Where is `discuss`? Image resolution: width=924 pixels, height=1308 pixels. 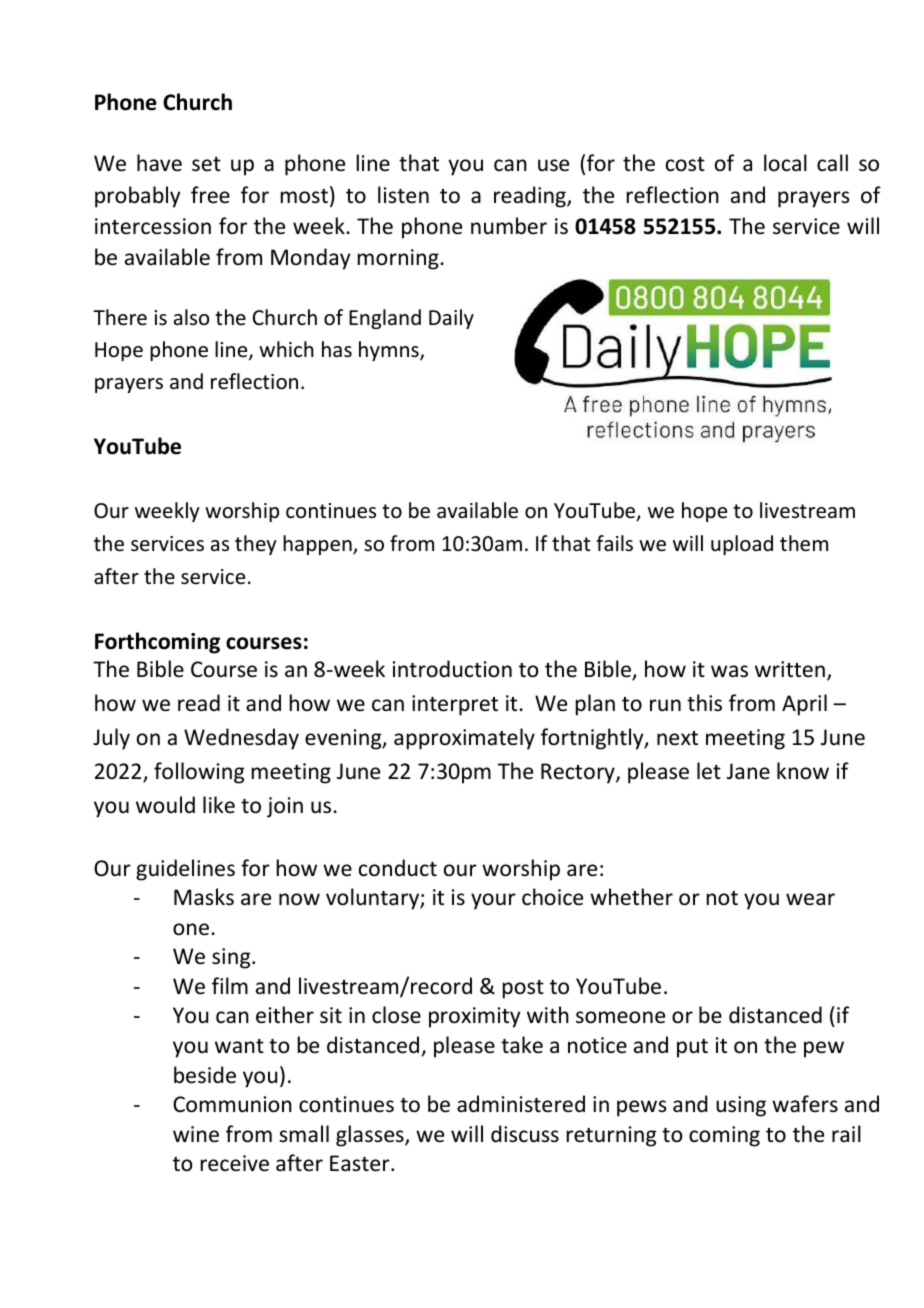
discuss is located at coordinates (525, 1134).
